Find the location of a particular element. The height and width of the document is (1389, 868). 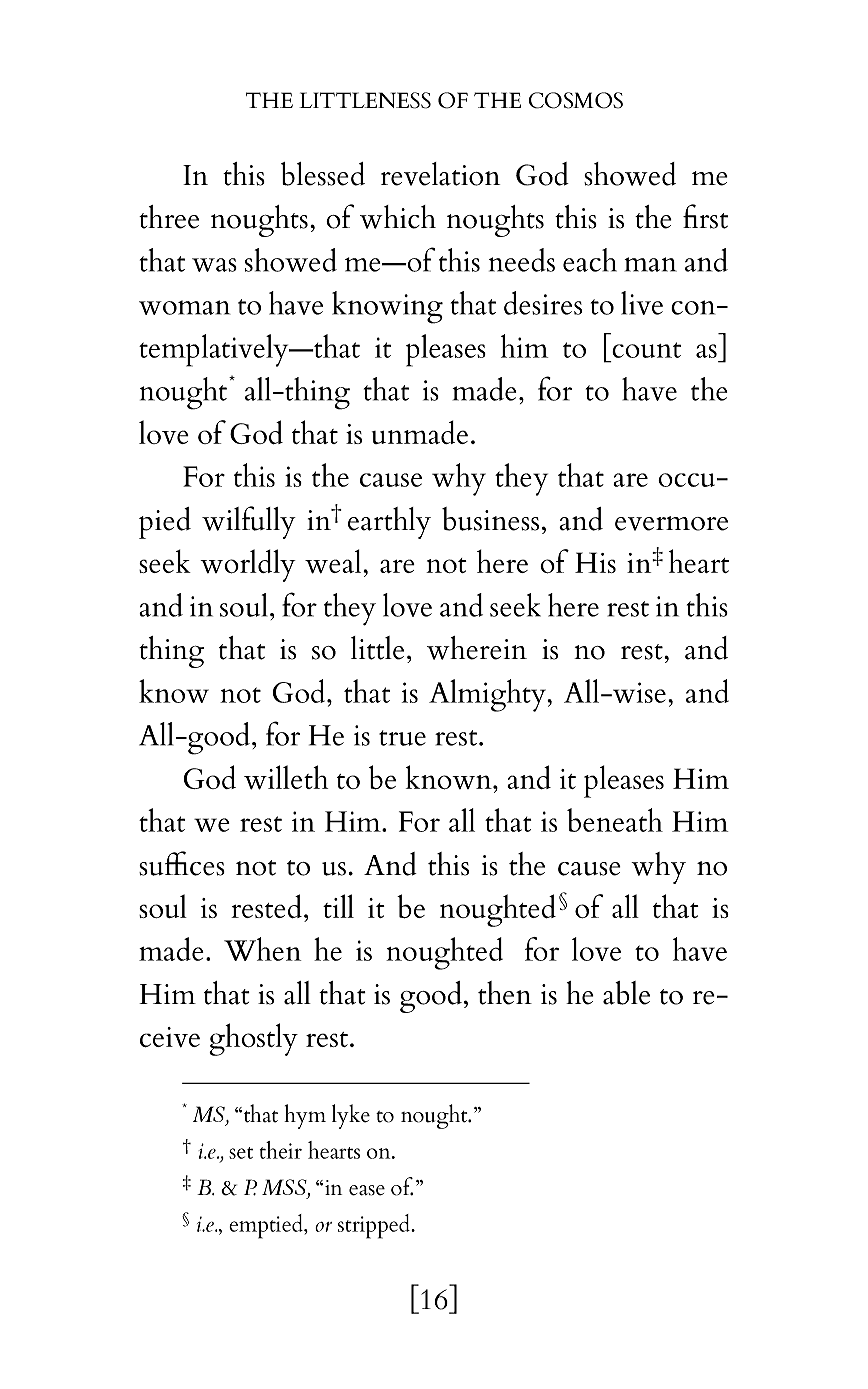

count is located at coordinates (646, 350).
